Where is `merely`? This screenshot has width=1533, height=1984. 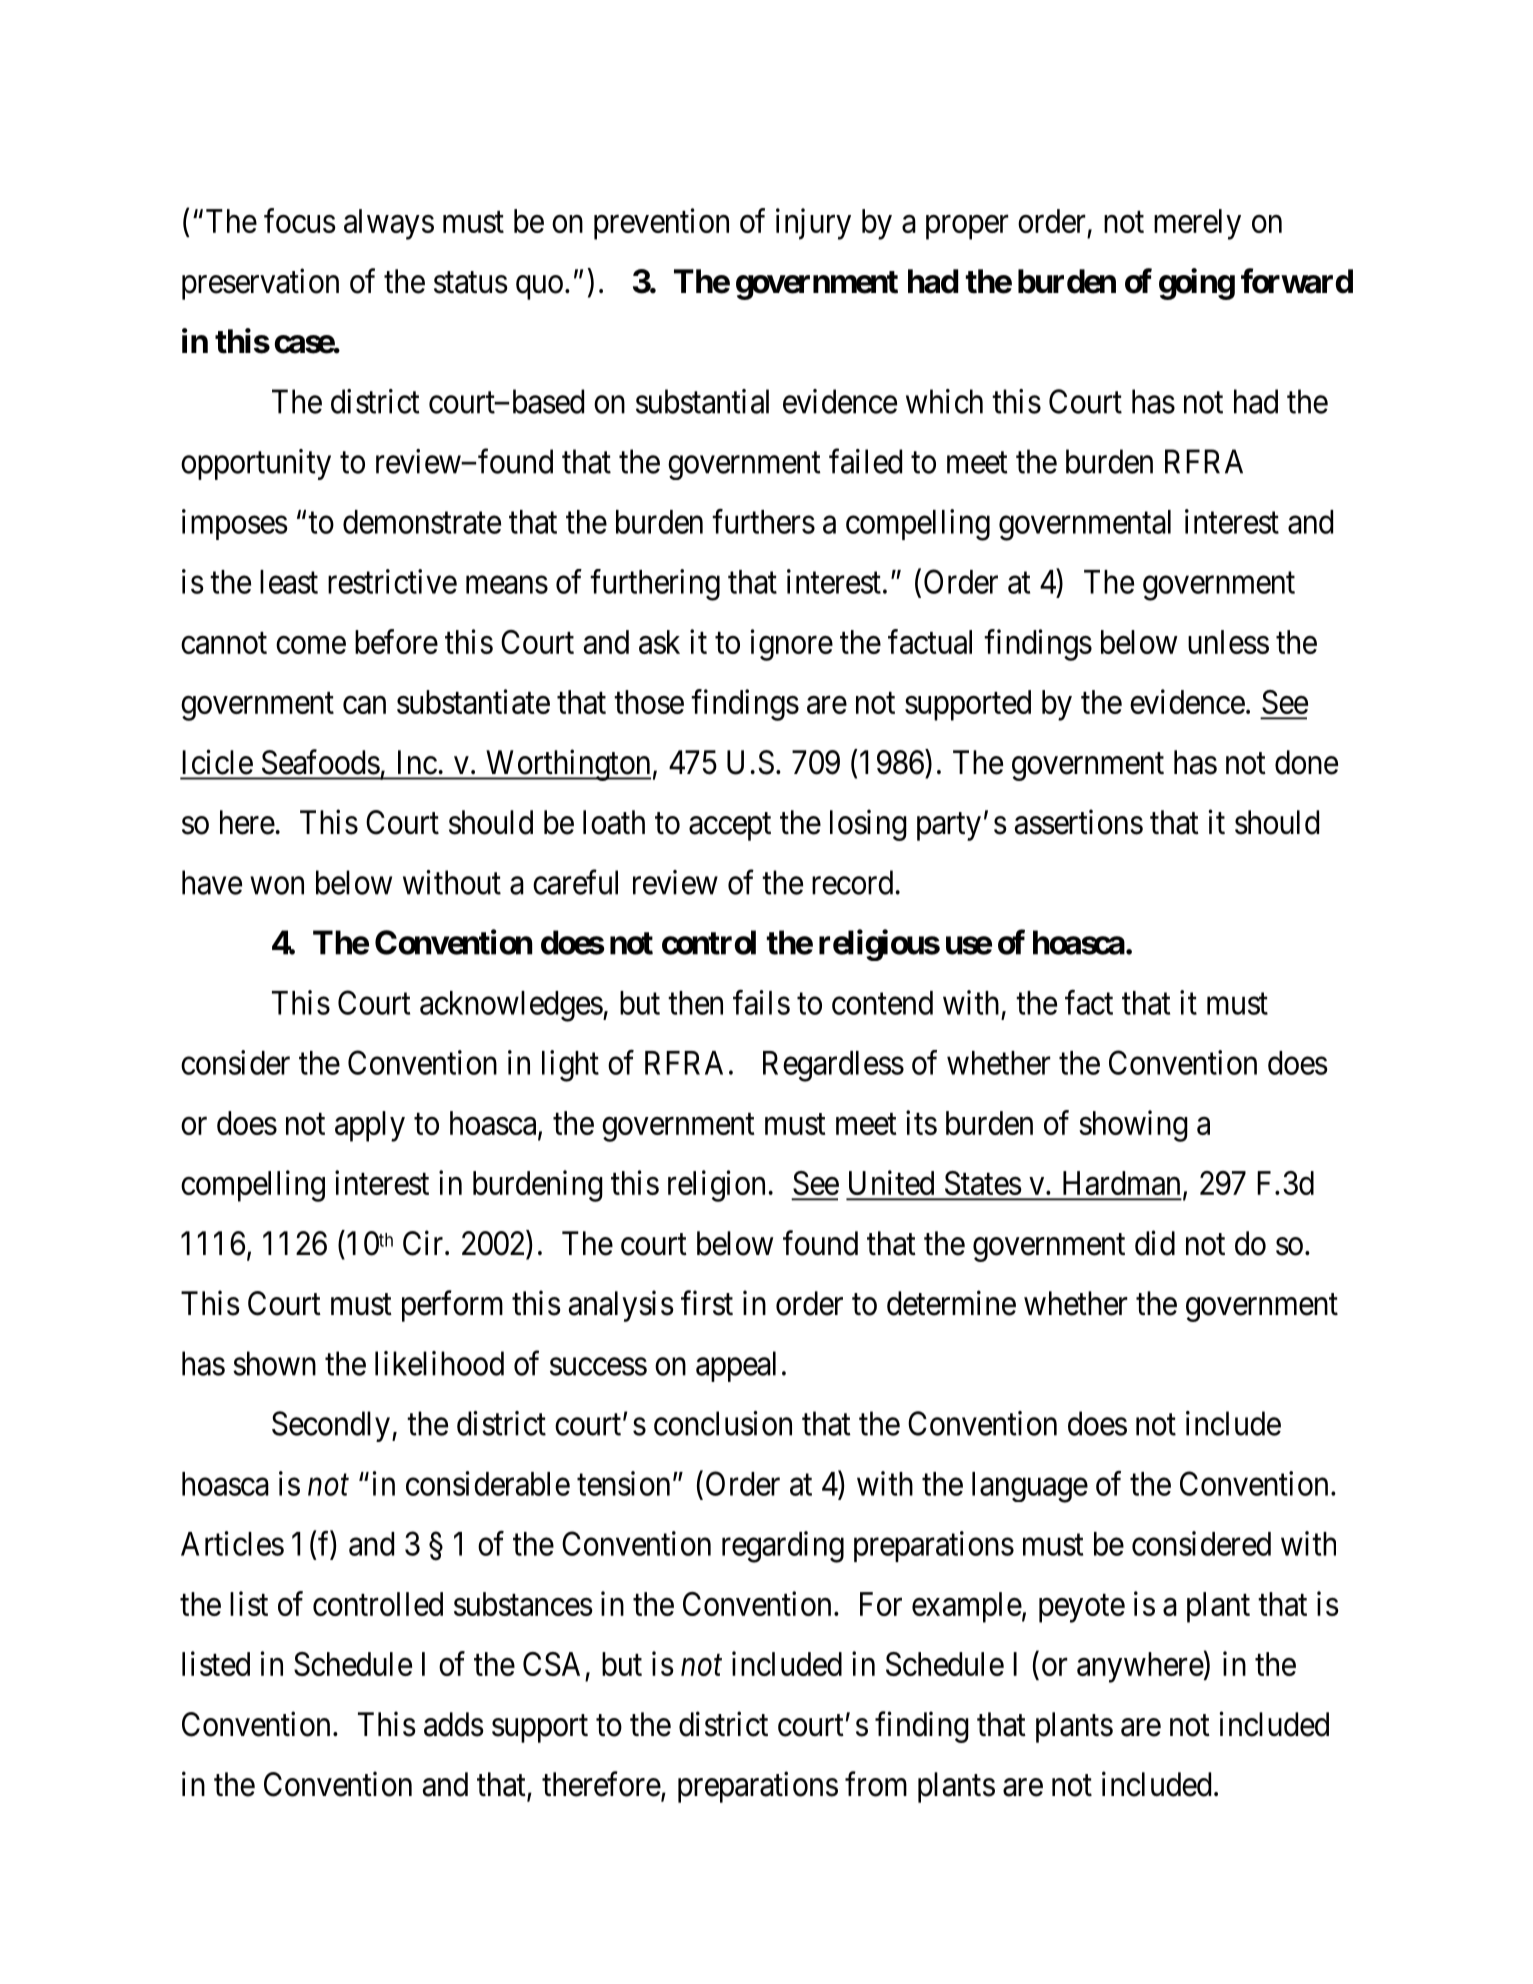 merely is located at coordinates (1197, 224).
